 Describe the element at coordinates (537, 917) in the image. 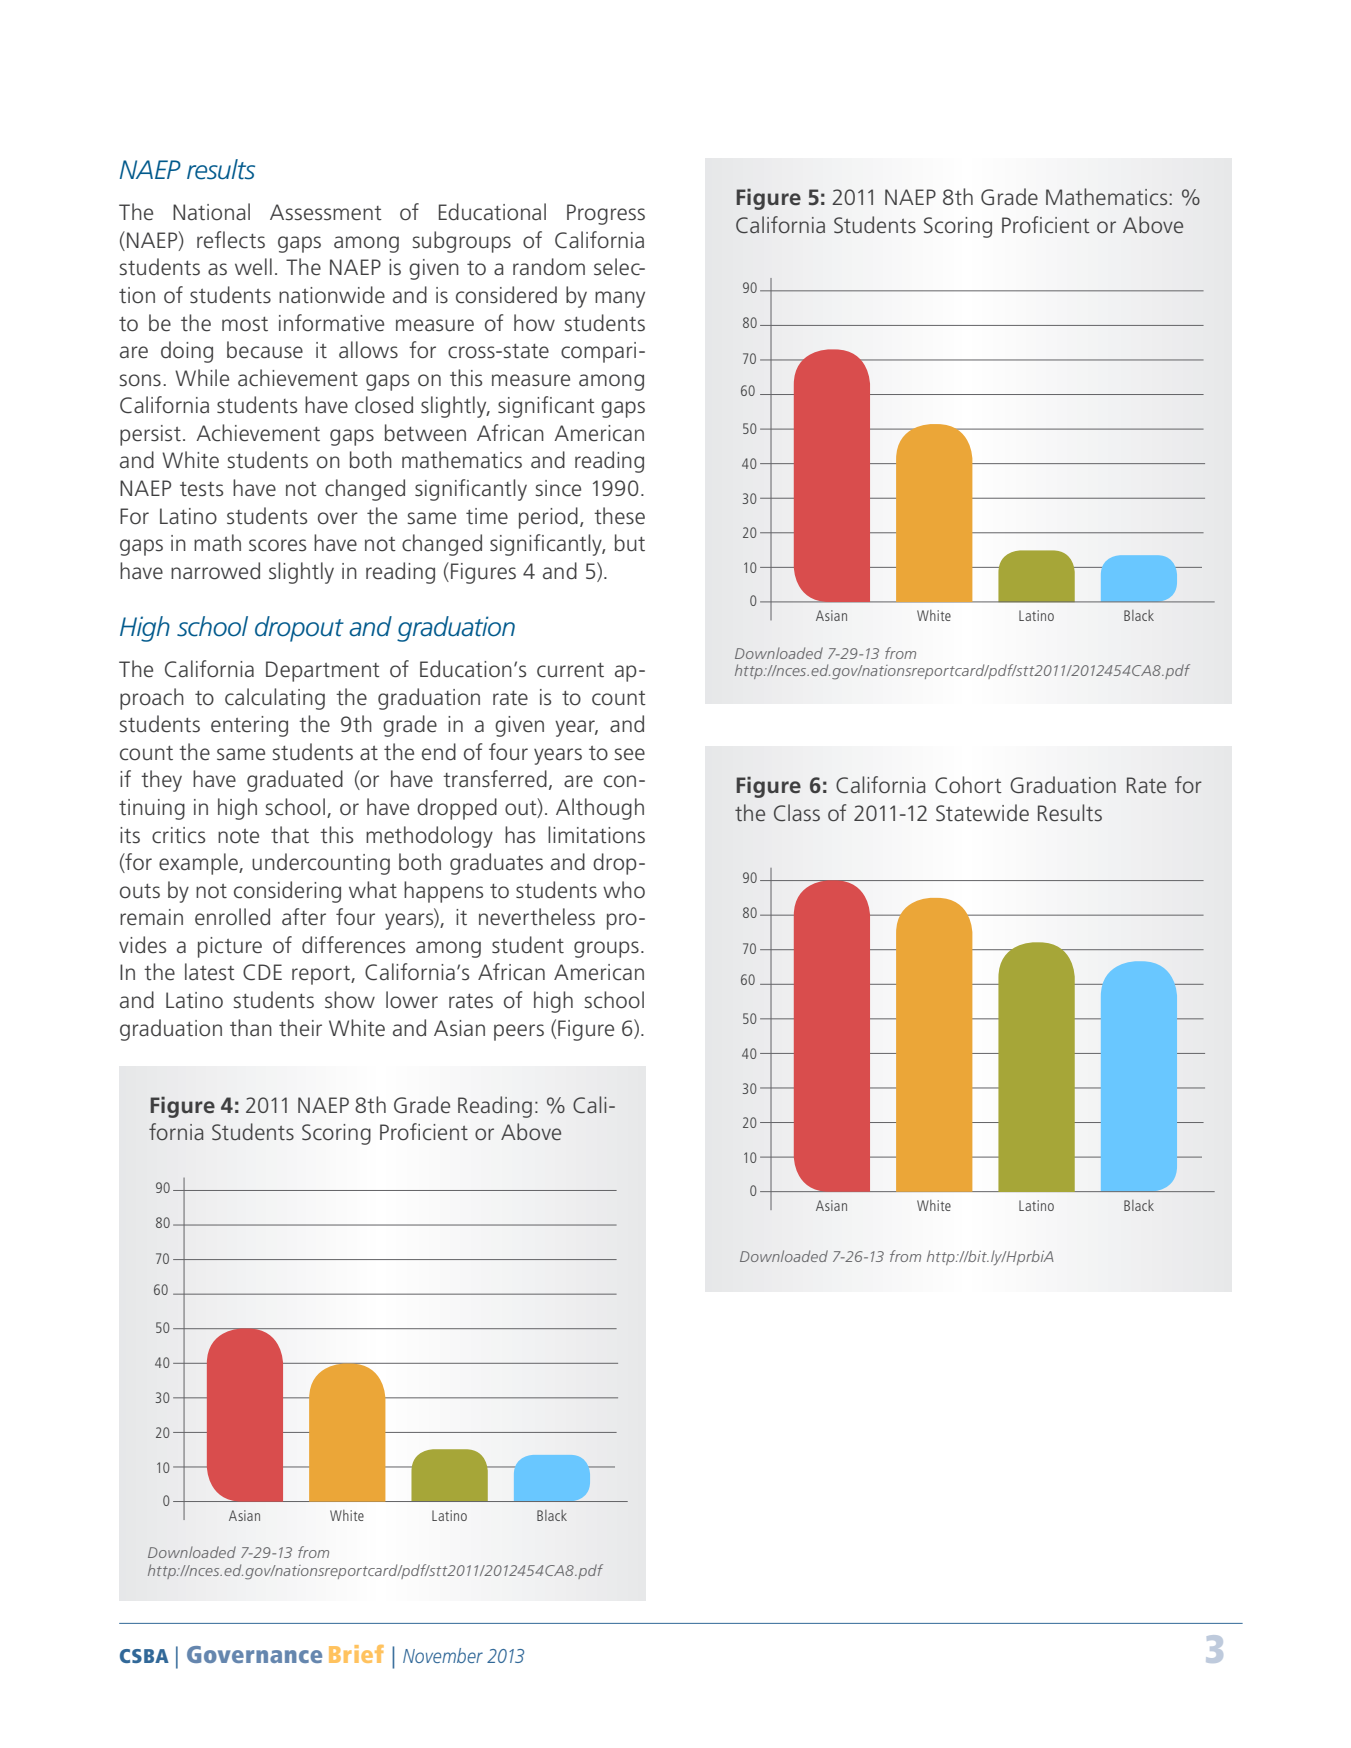

I see `nevertheless` at that location.
